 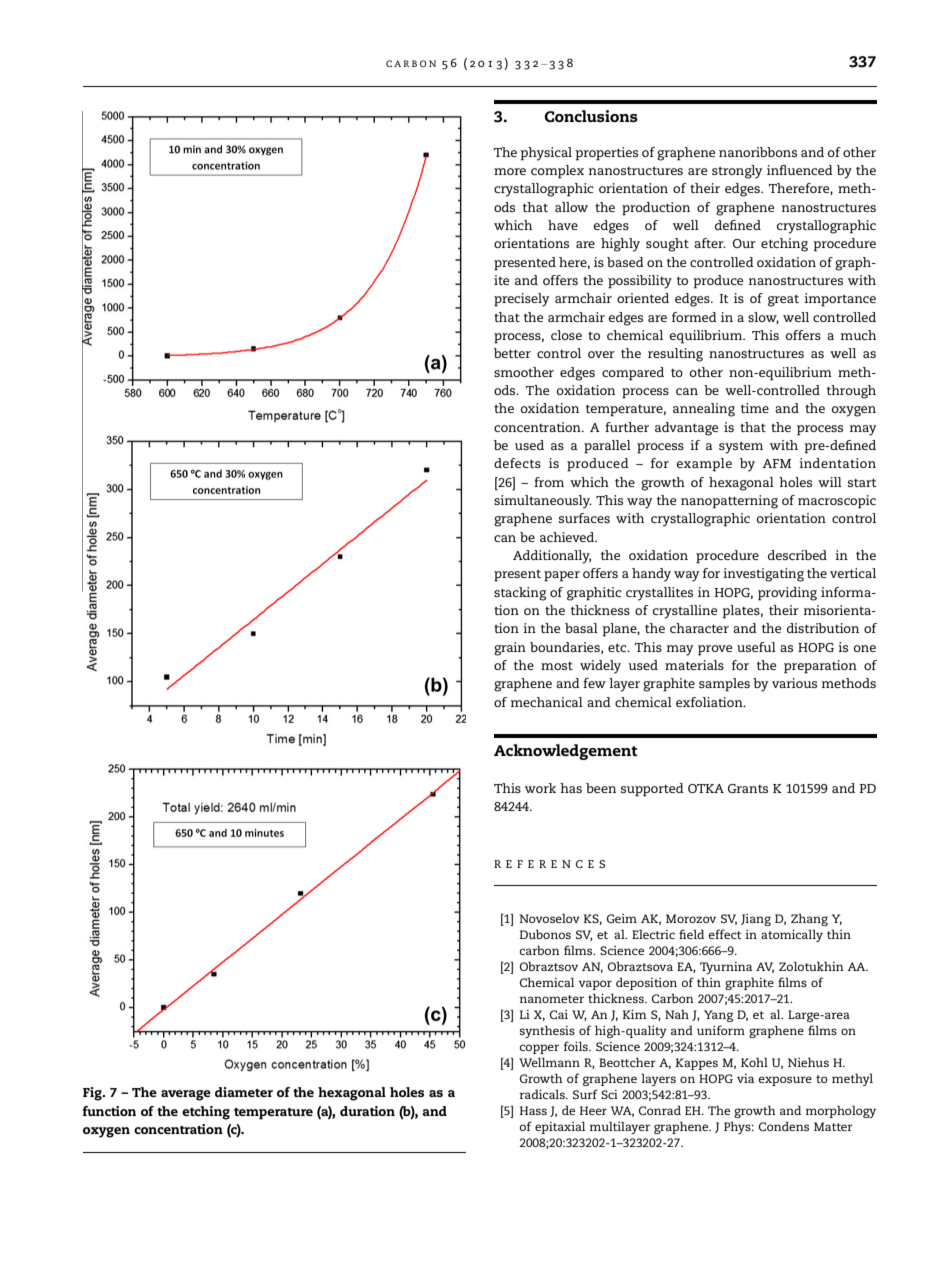 I want to click on defects, so click(x=517, y=463).
